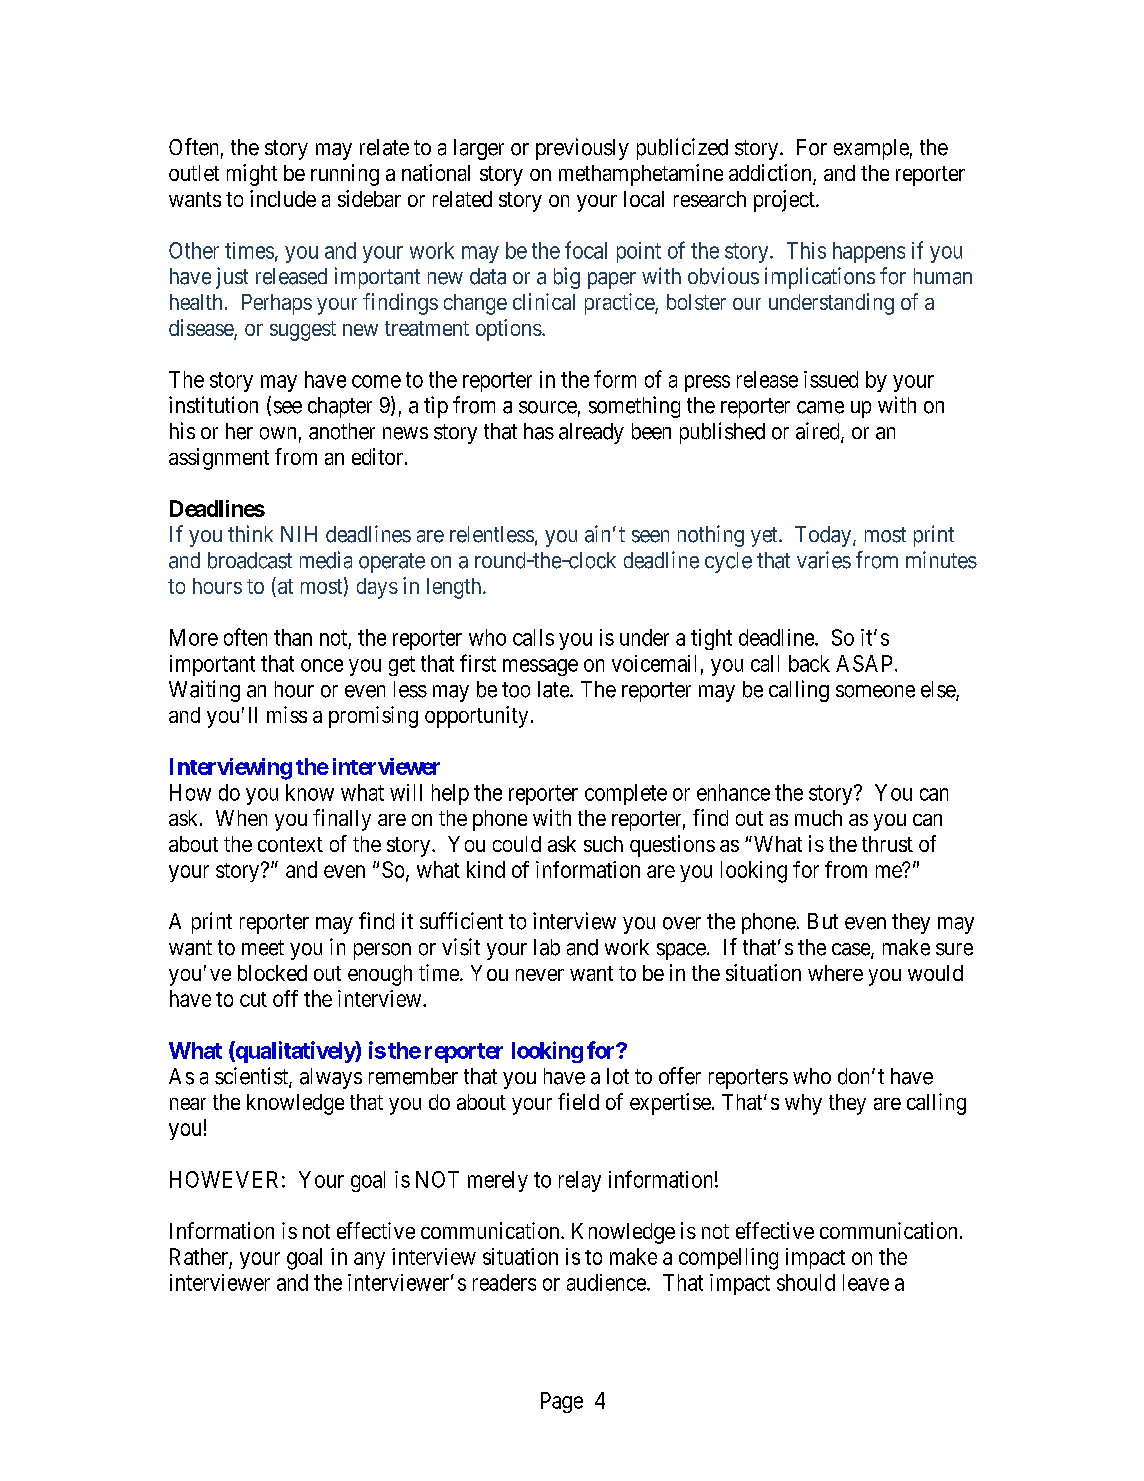  Describe the element at coordinates (283, 198) in the screenshot. I see `include` at that location.
